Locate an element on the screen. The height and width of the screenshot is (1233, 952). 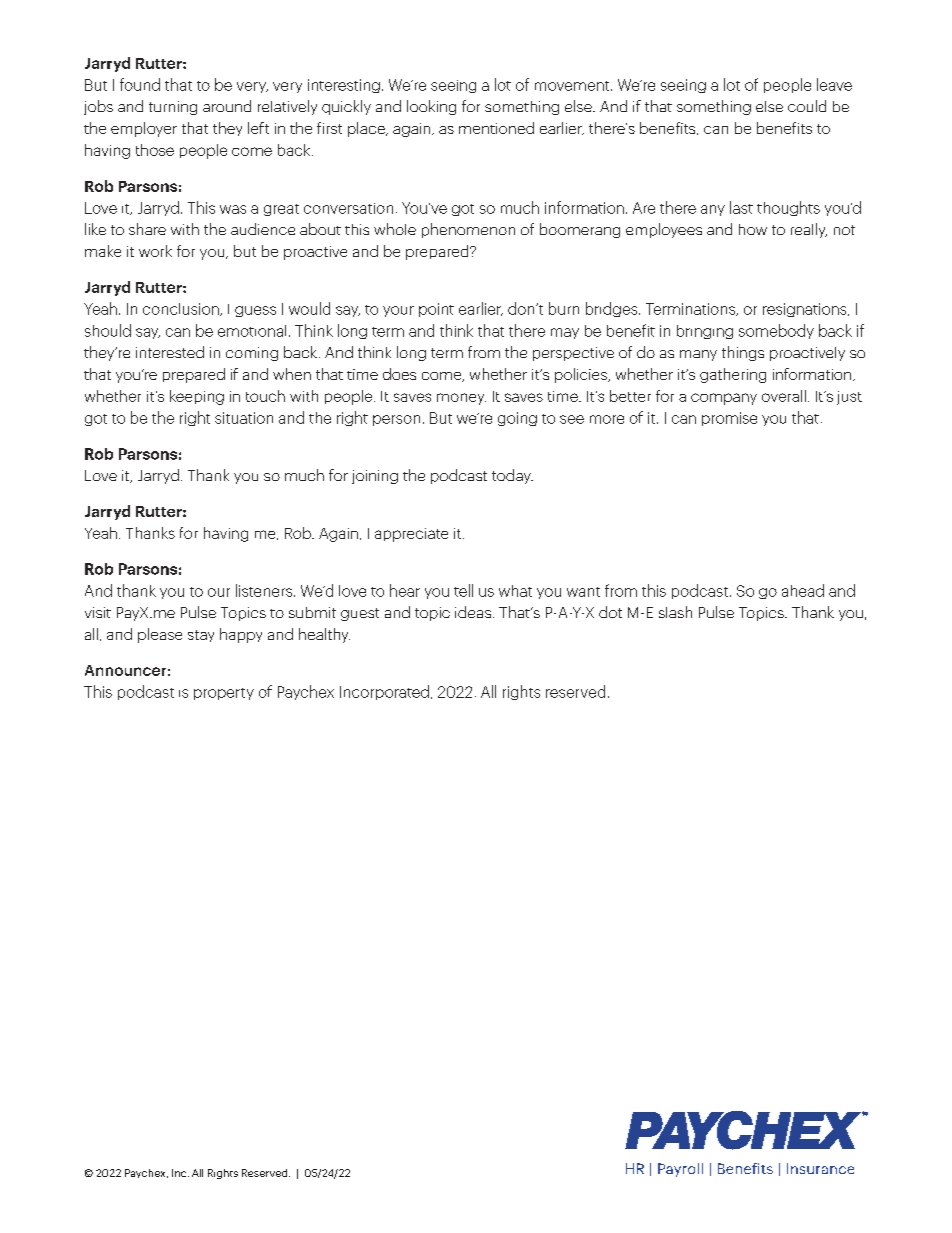
phenomenon is located at coordinates (468, 230).
